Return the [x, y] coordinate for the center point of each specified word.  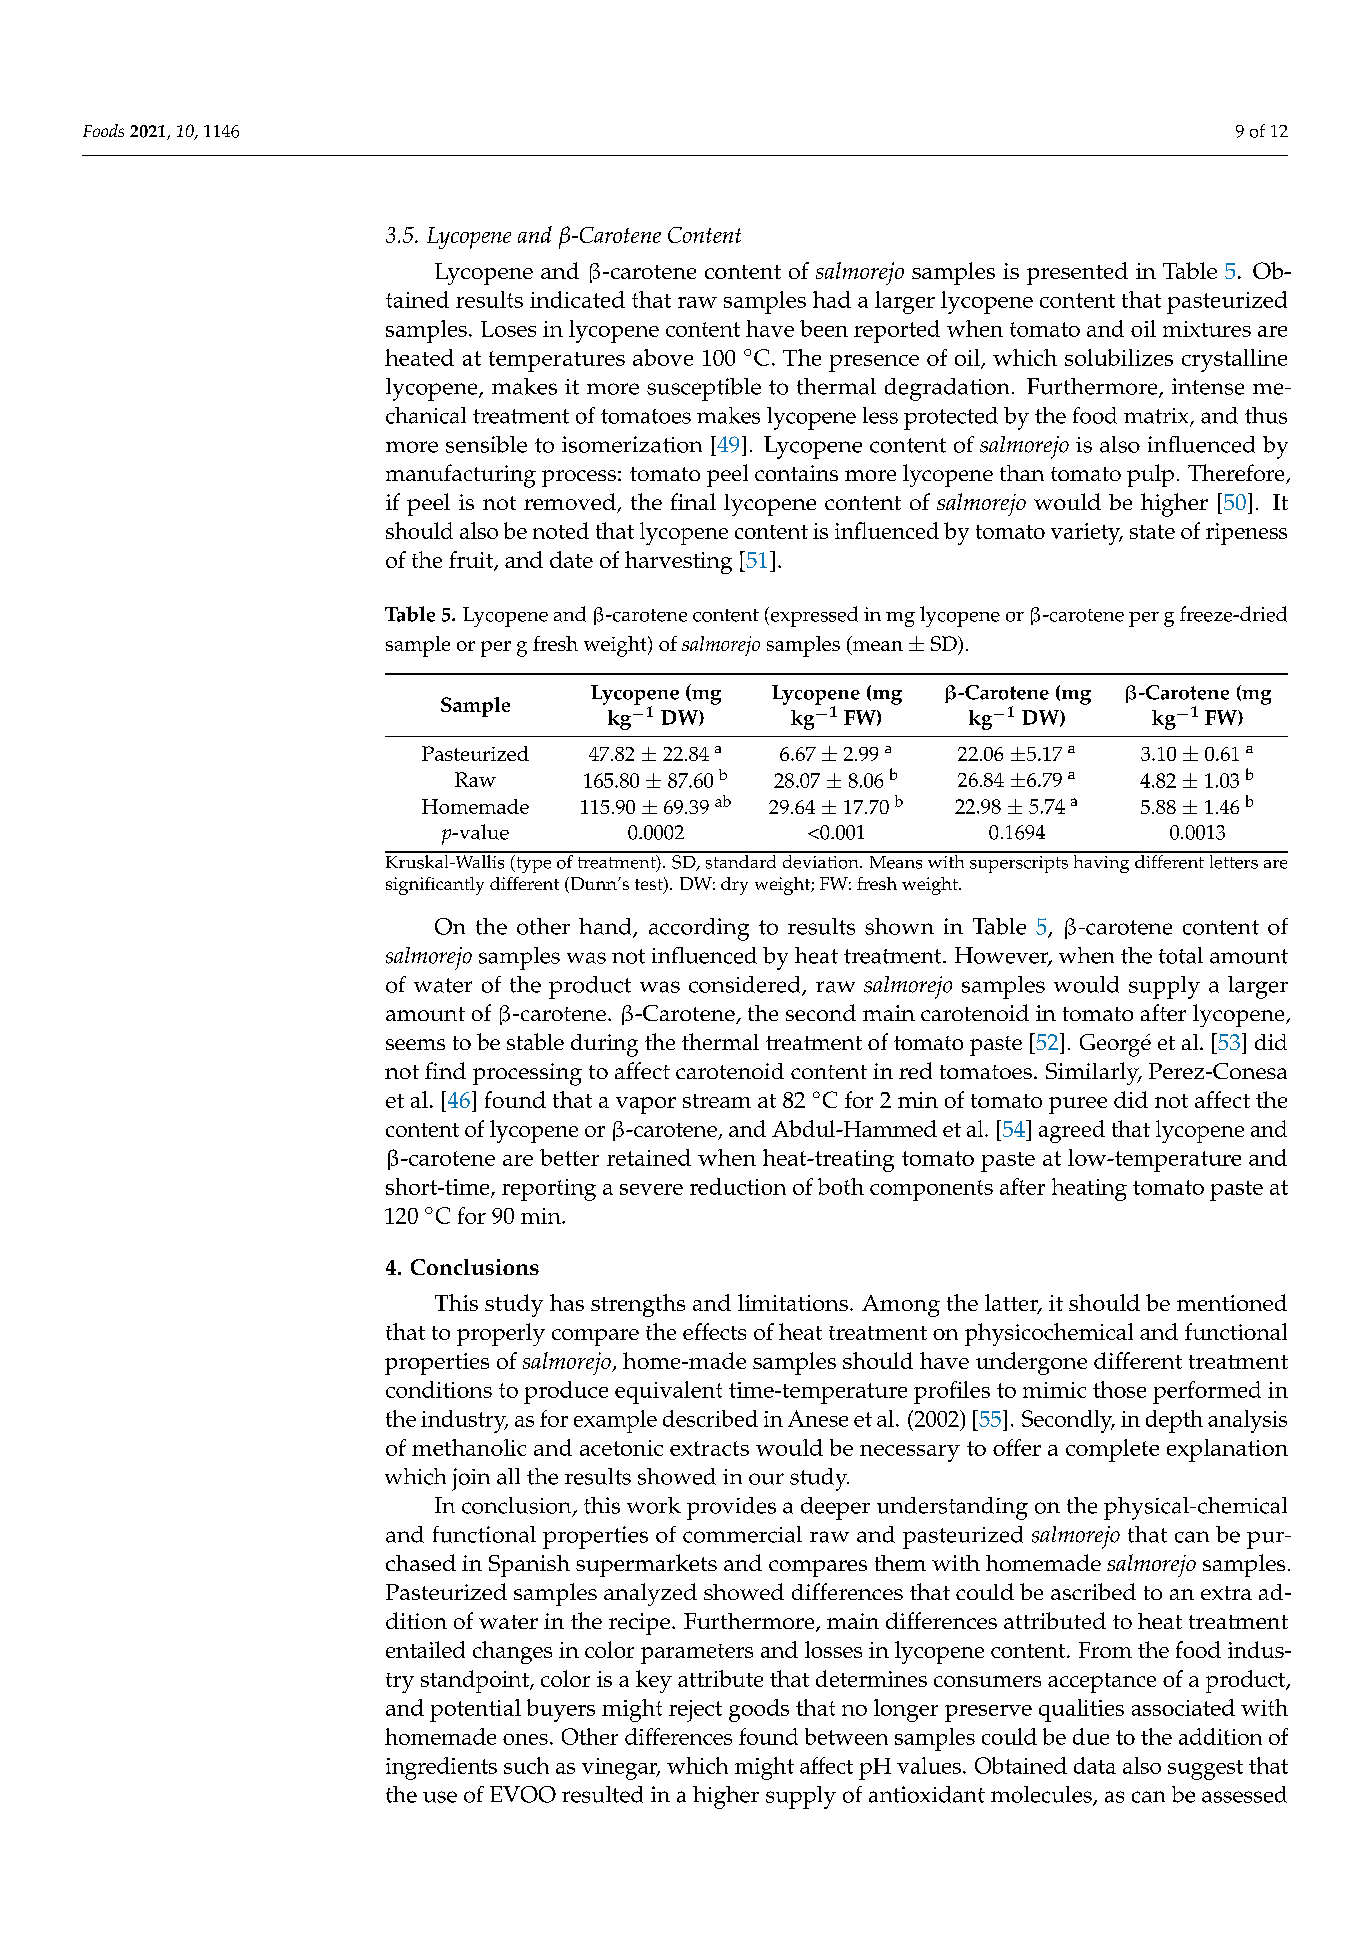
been [824, 328]
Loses [508, 329]
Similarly [1093, 1073]
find [445, 1070]
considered [746, 985]
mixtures [1207, 329]
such [526, 1765]
